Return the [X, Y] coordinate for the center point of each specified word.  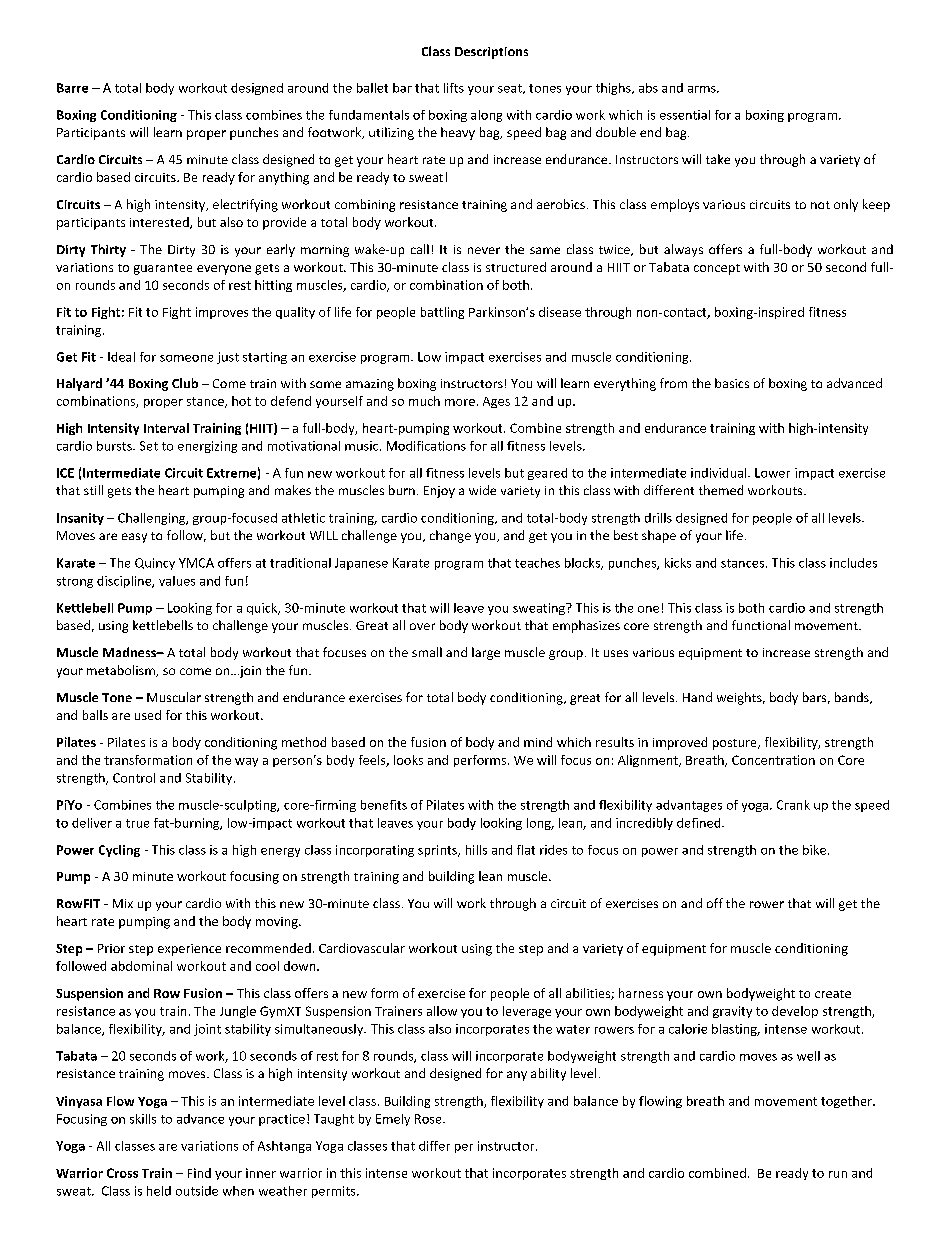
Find [199, 1173]
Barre [72, 88]
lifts [454, 88]
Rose [429, 1119]
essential [685, 115]
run [838, 1174]
